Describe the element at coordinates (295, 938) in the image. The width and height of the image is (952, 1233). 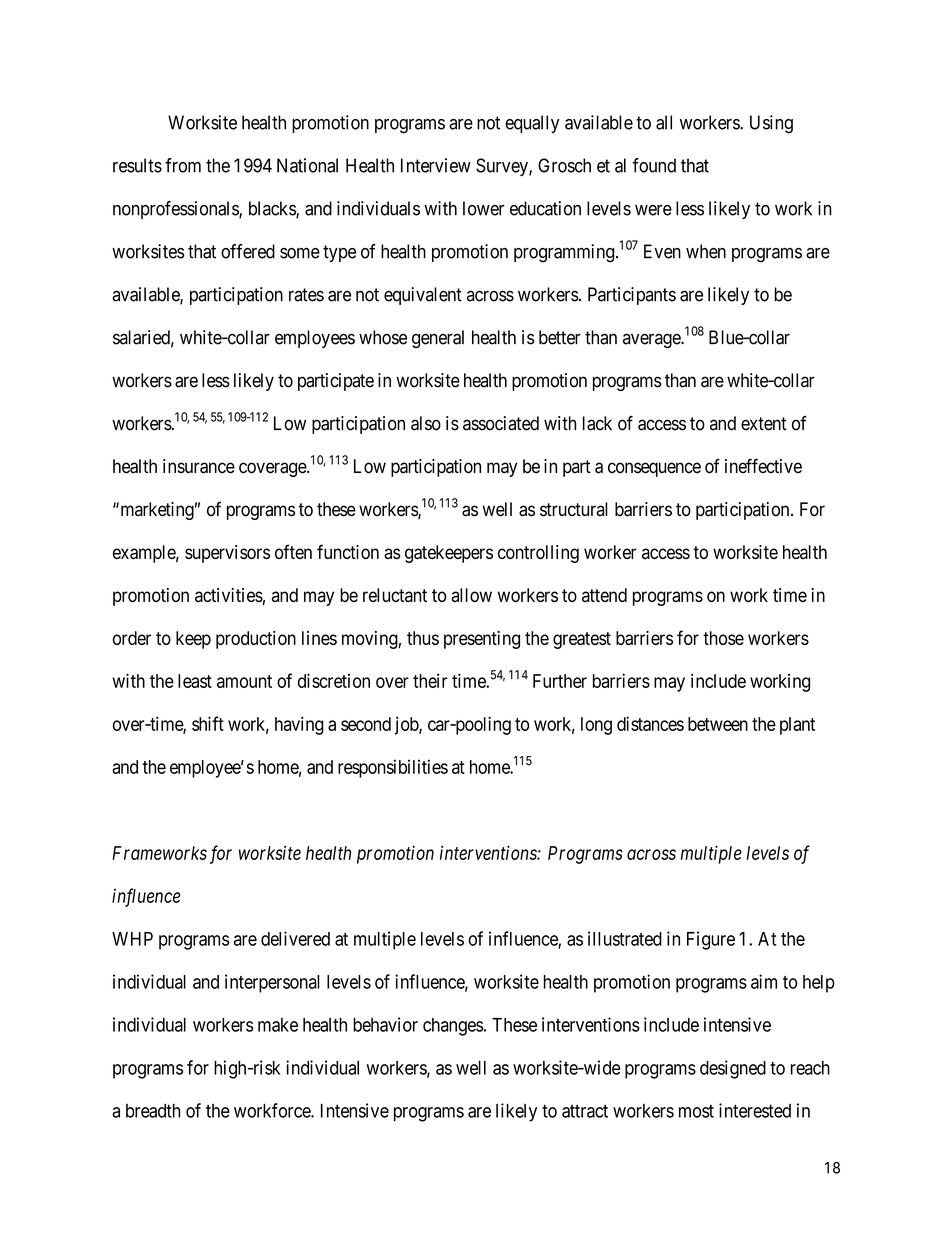
I see `delivered` at that location.
